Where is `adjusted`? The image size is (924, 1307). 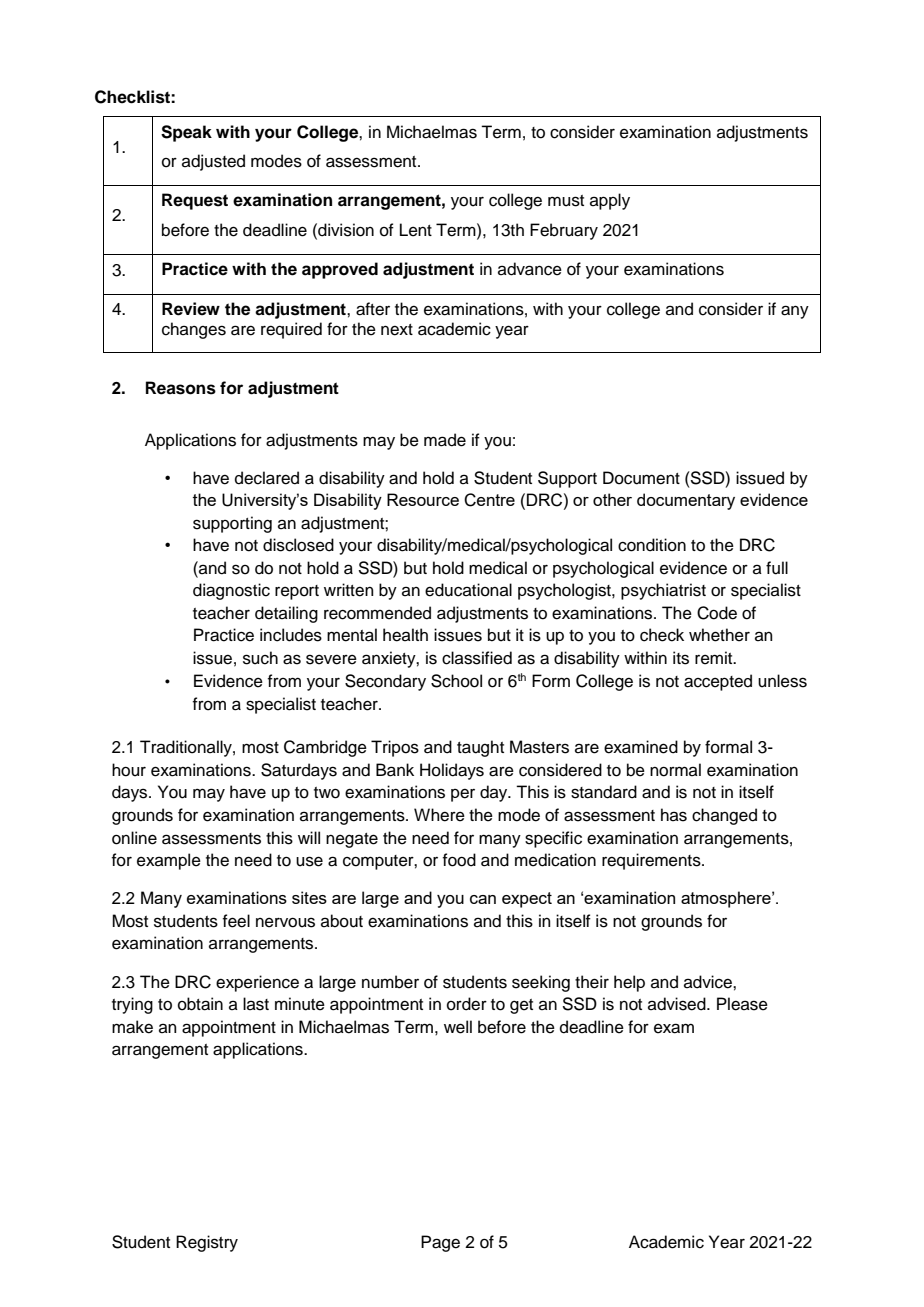
adjusted is located at coordinates (213, 162).
